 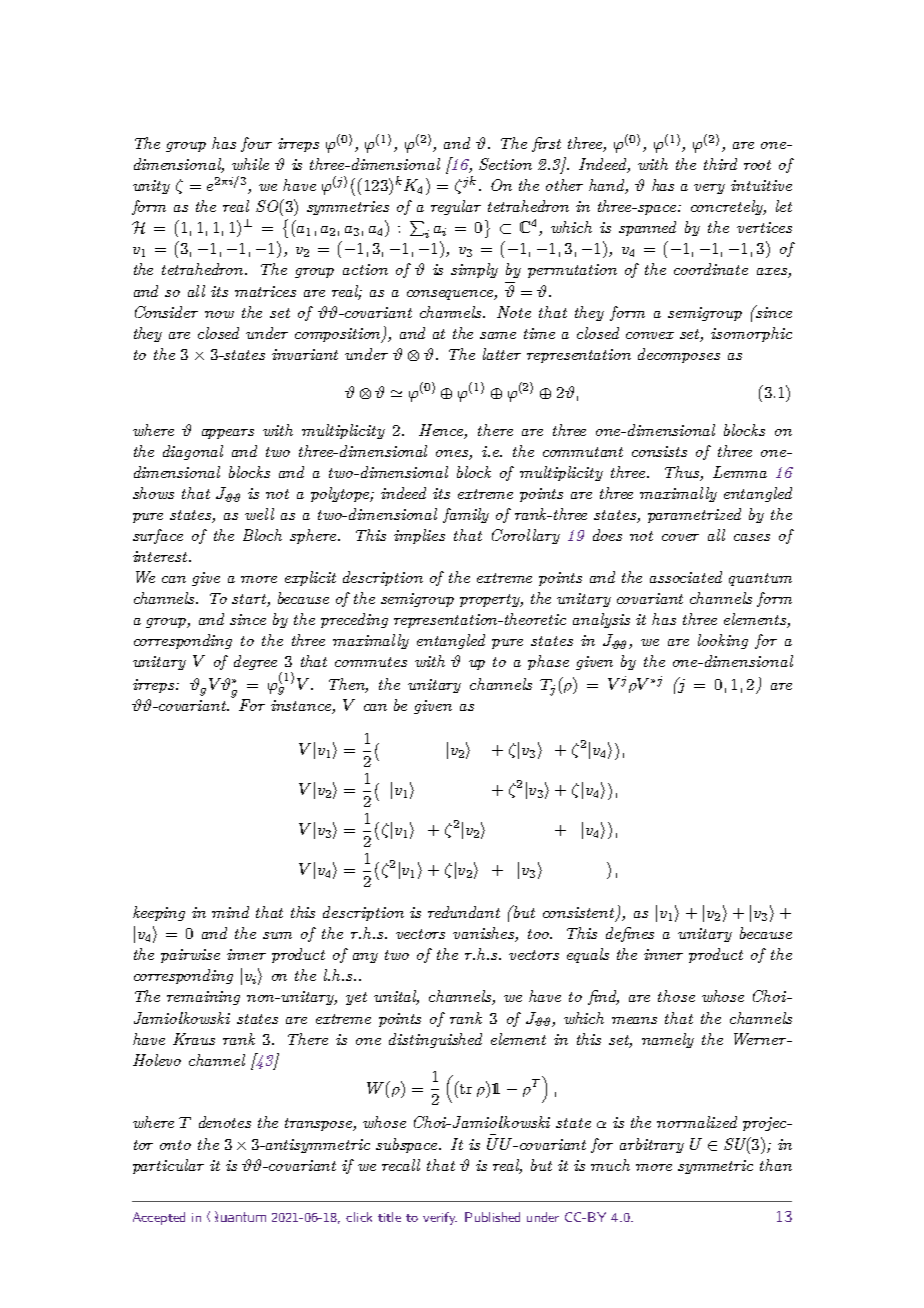 What do you see at coordinates (548, 662) in the screenshot?
I see `phase` at bounding box center [548, 662].
